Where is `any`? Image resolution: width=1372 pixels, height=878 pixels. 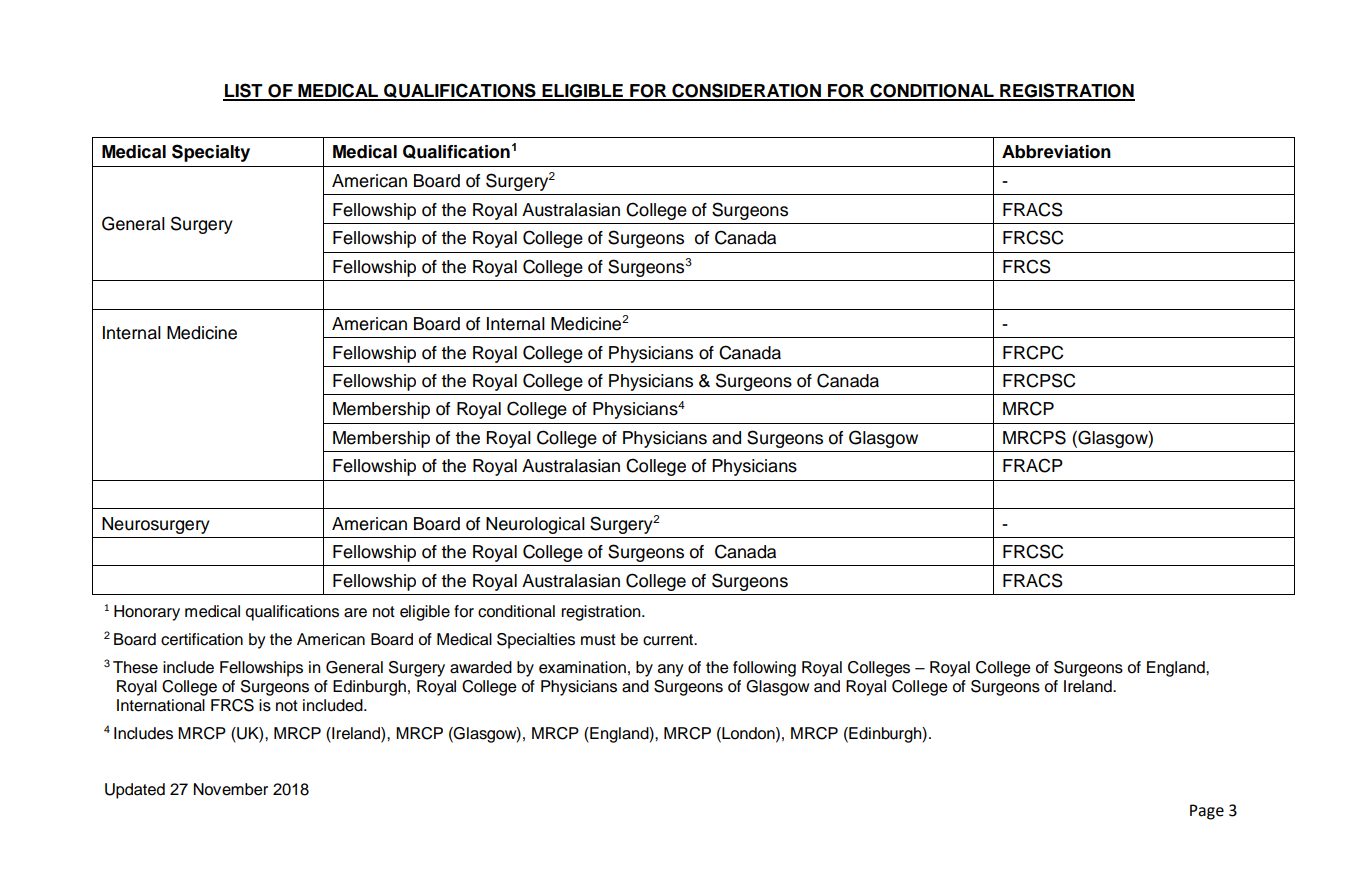
any is located at coordinates (671, 670).
